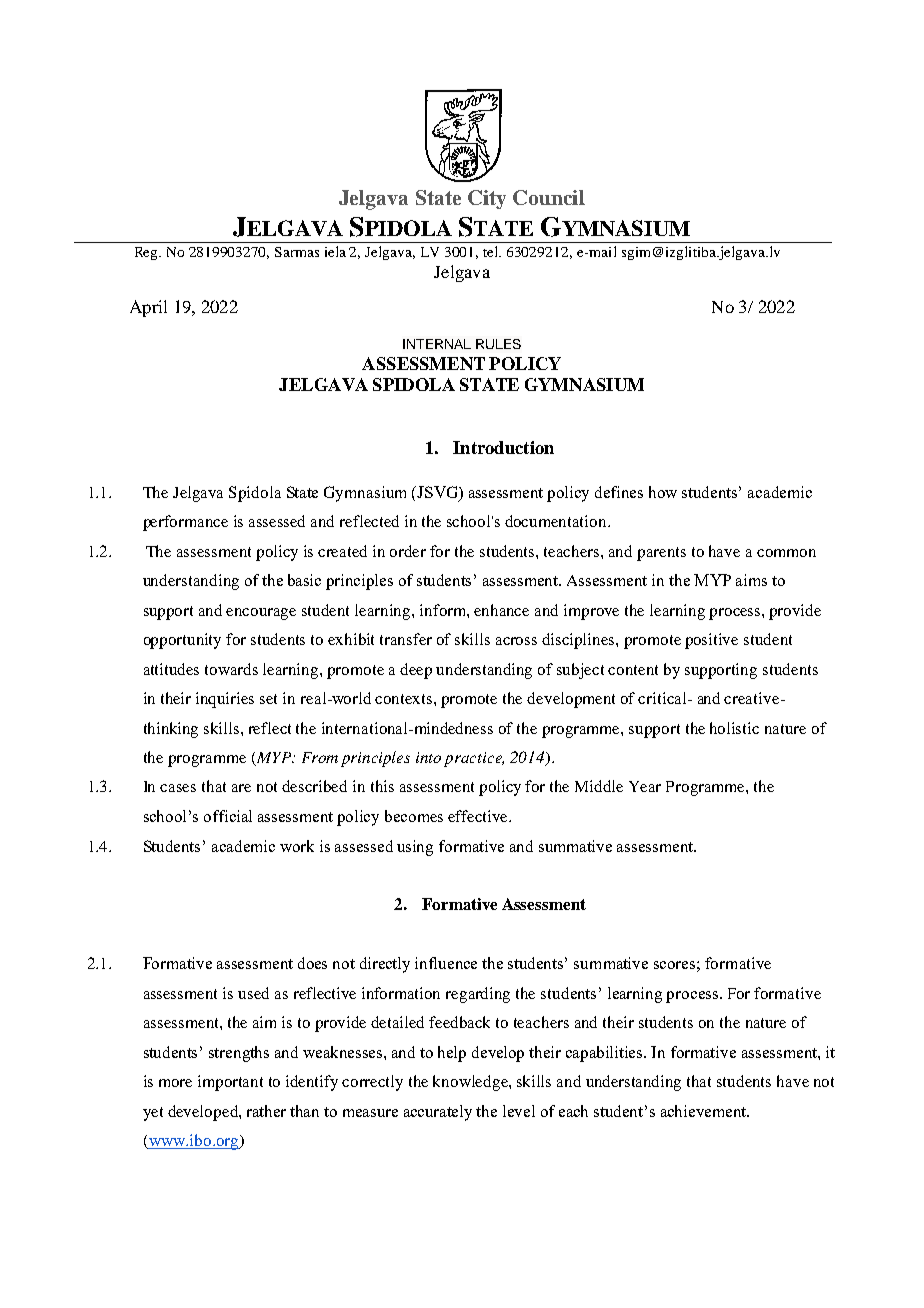 Image resolution: width=924 pixels, height=1308 pixels. Describe the element at coordinates (516, 641) in the screenshot. I see `across` at that location.
